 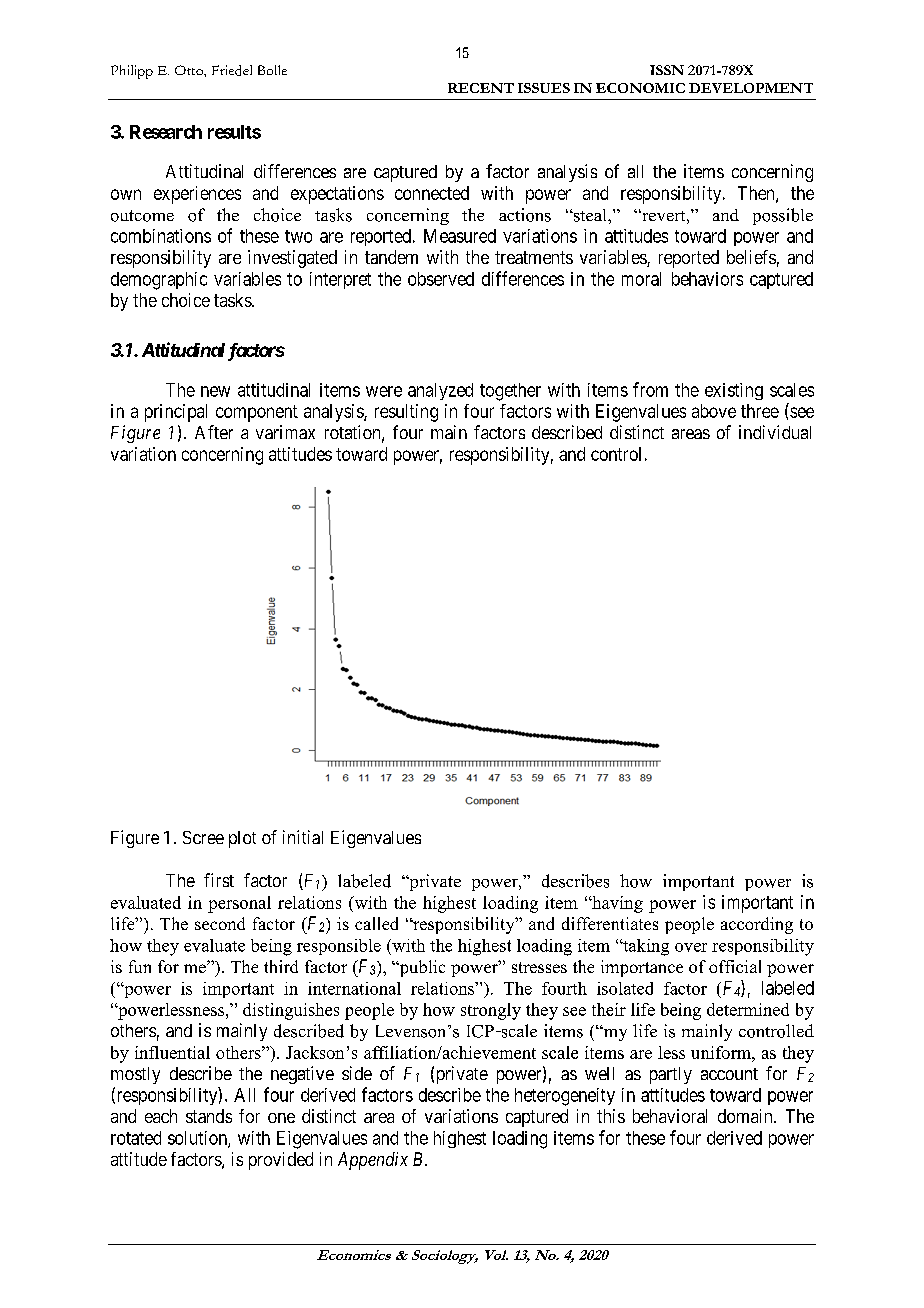 I want to click on individual, so click(x=775, y=432).
